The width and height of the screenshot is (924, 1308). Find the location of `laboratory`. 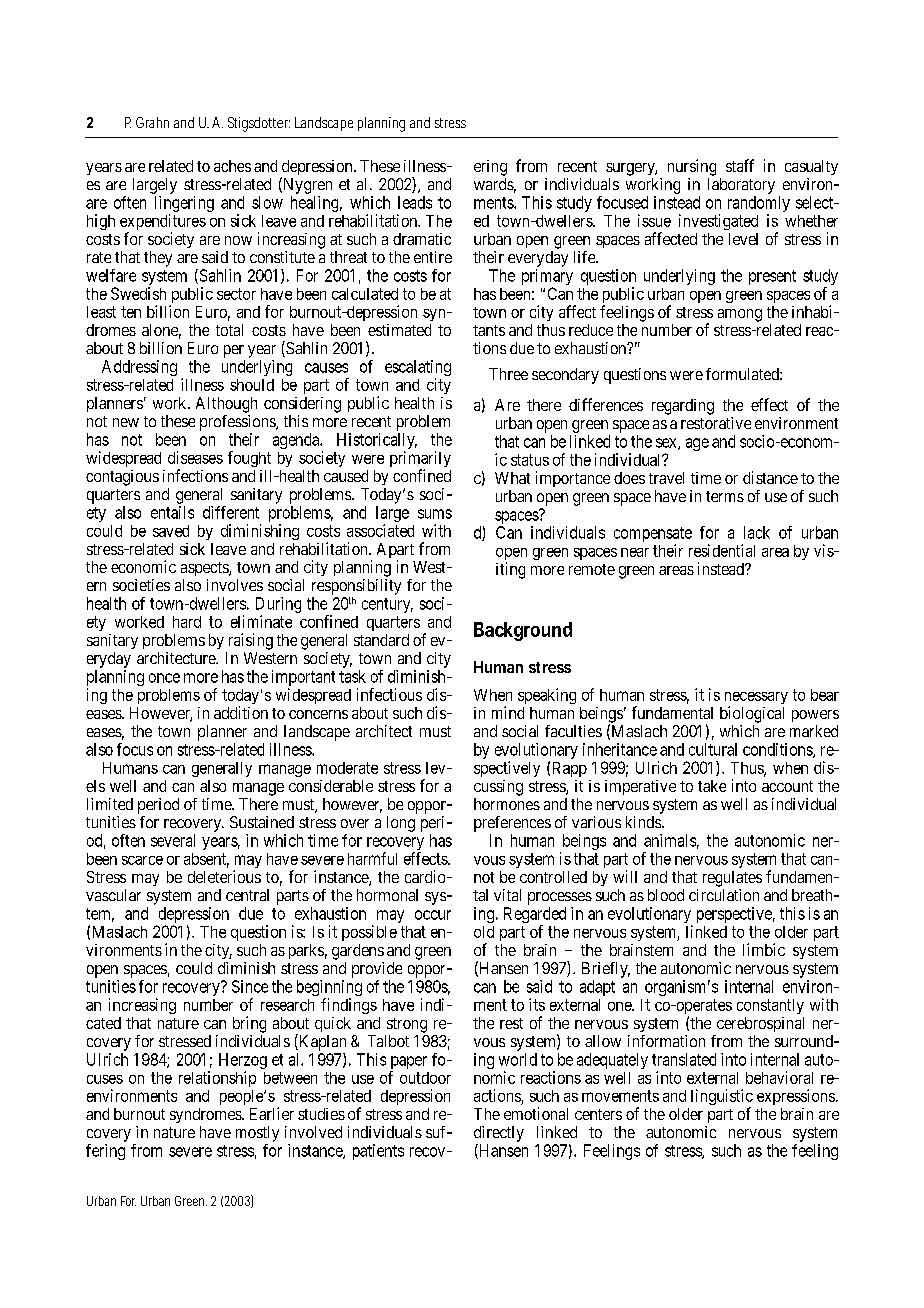

laboratory is located at coordinates (741, 186).
